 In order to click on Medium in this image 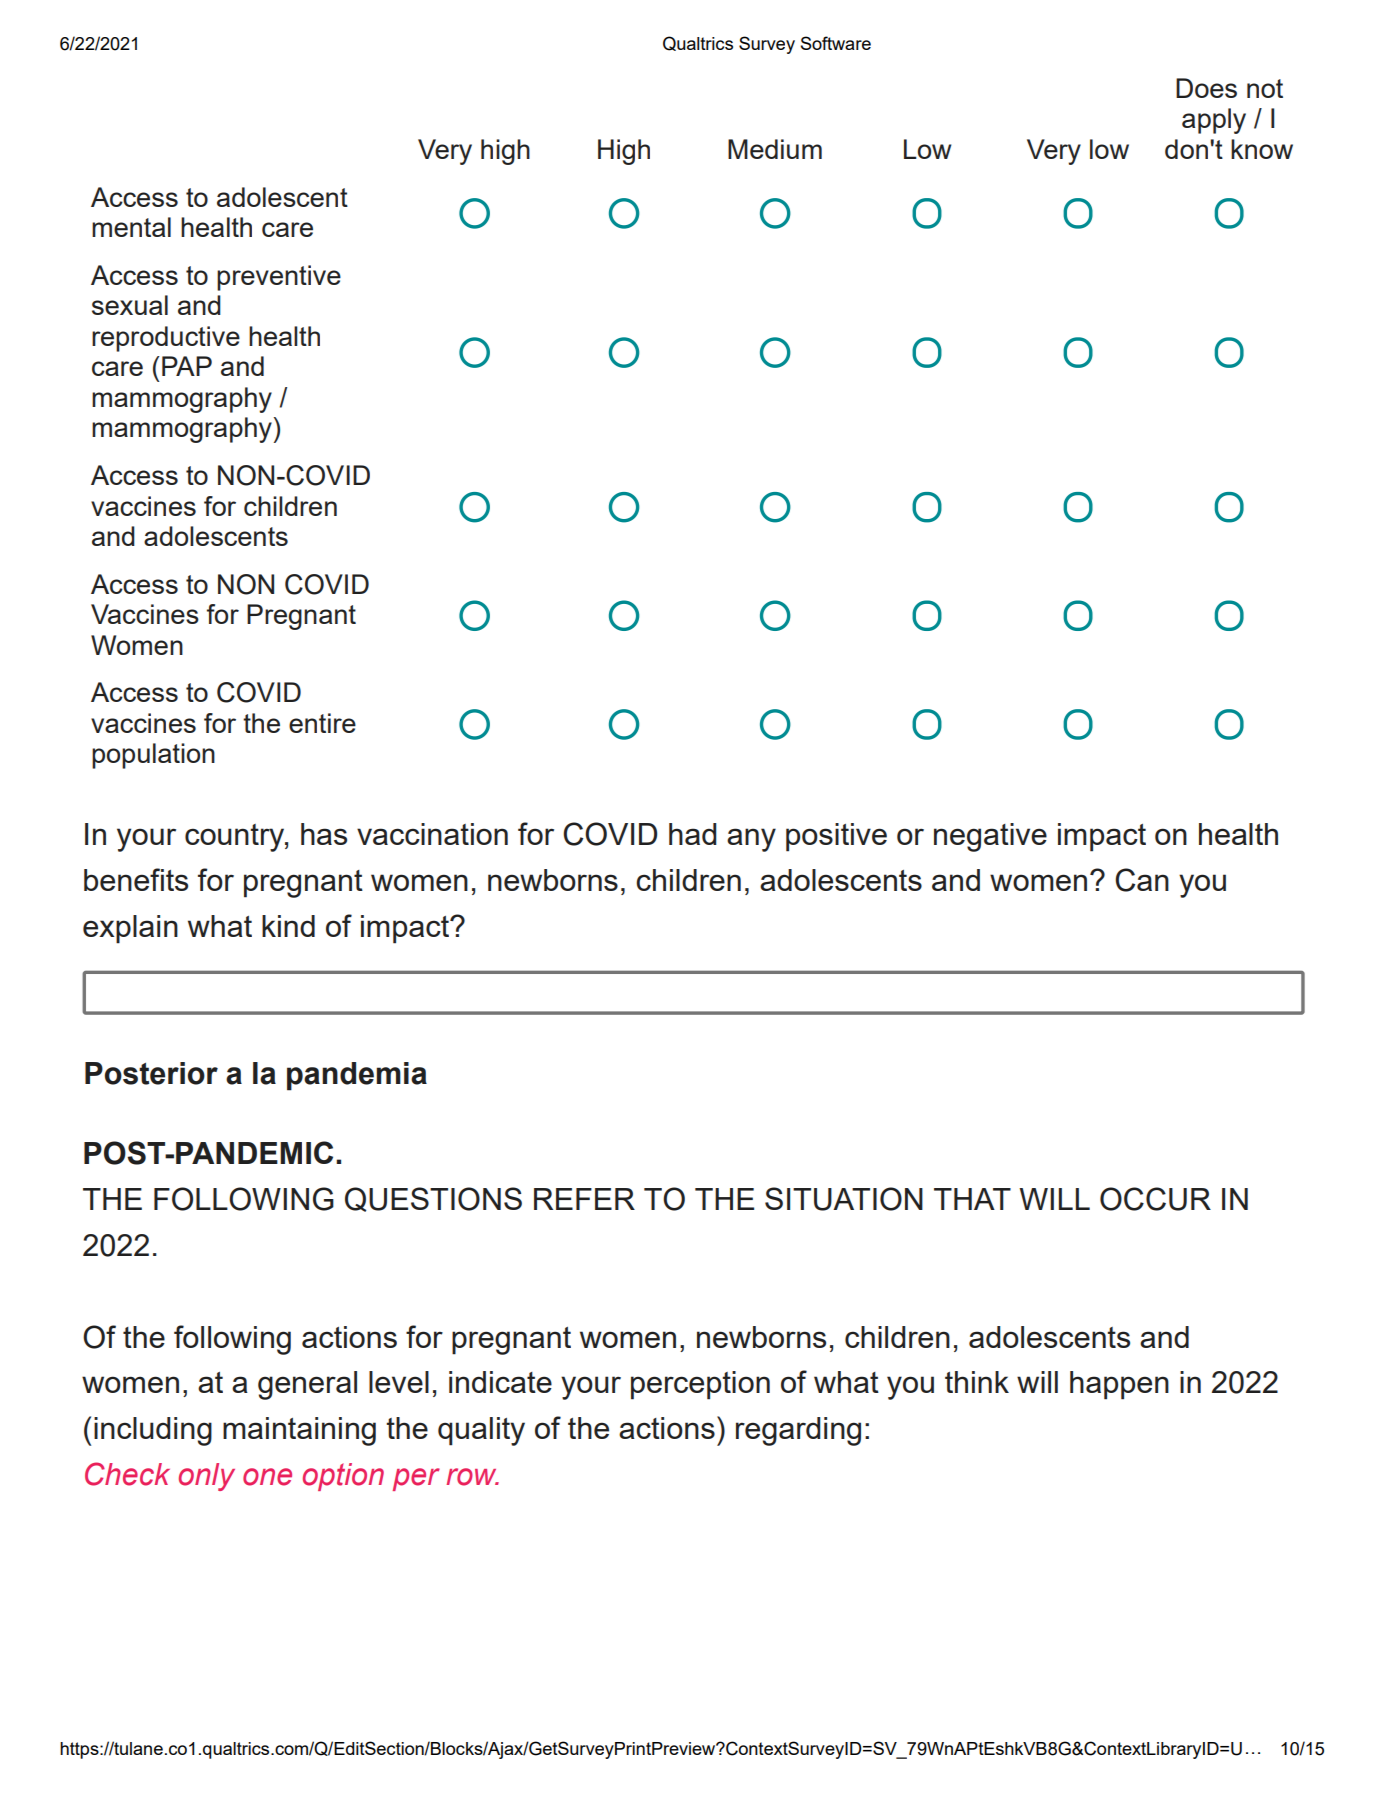, I will do `click(775, 149)`.
